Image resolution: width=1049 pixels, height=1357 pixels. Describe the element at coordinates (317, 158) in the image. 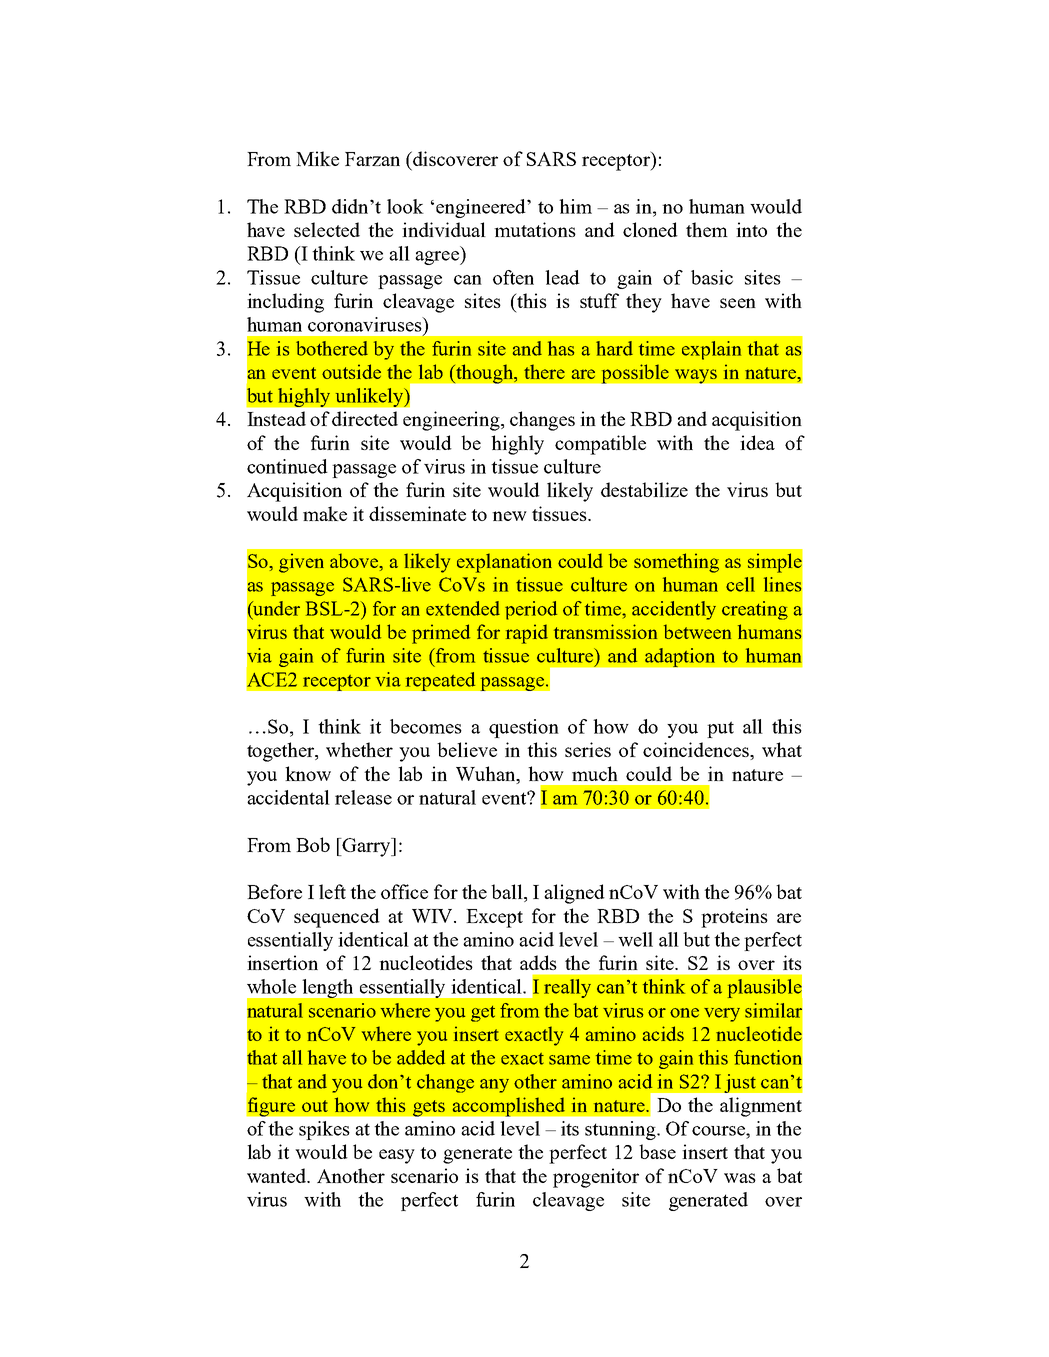

I see `Mike` at that location.
